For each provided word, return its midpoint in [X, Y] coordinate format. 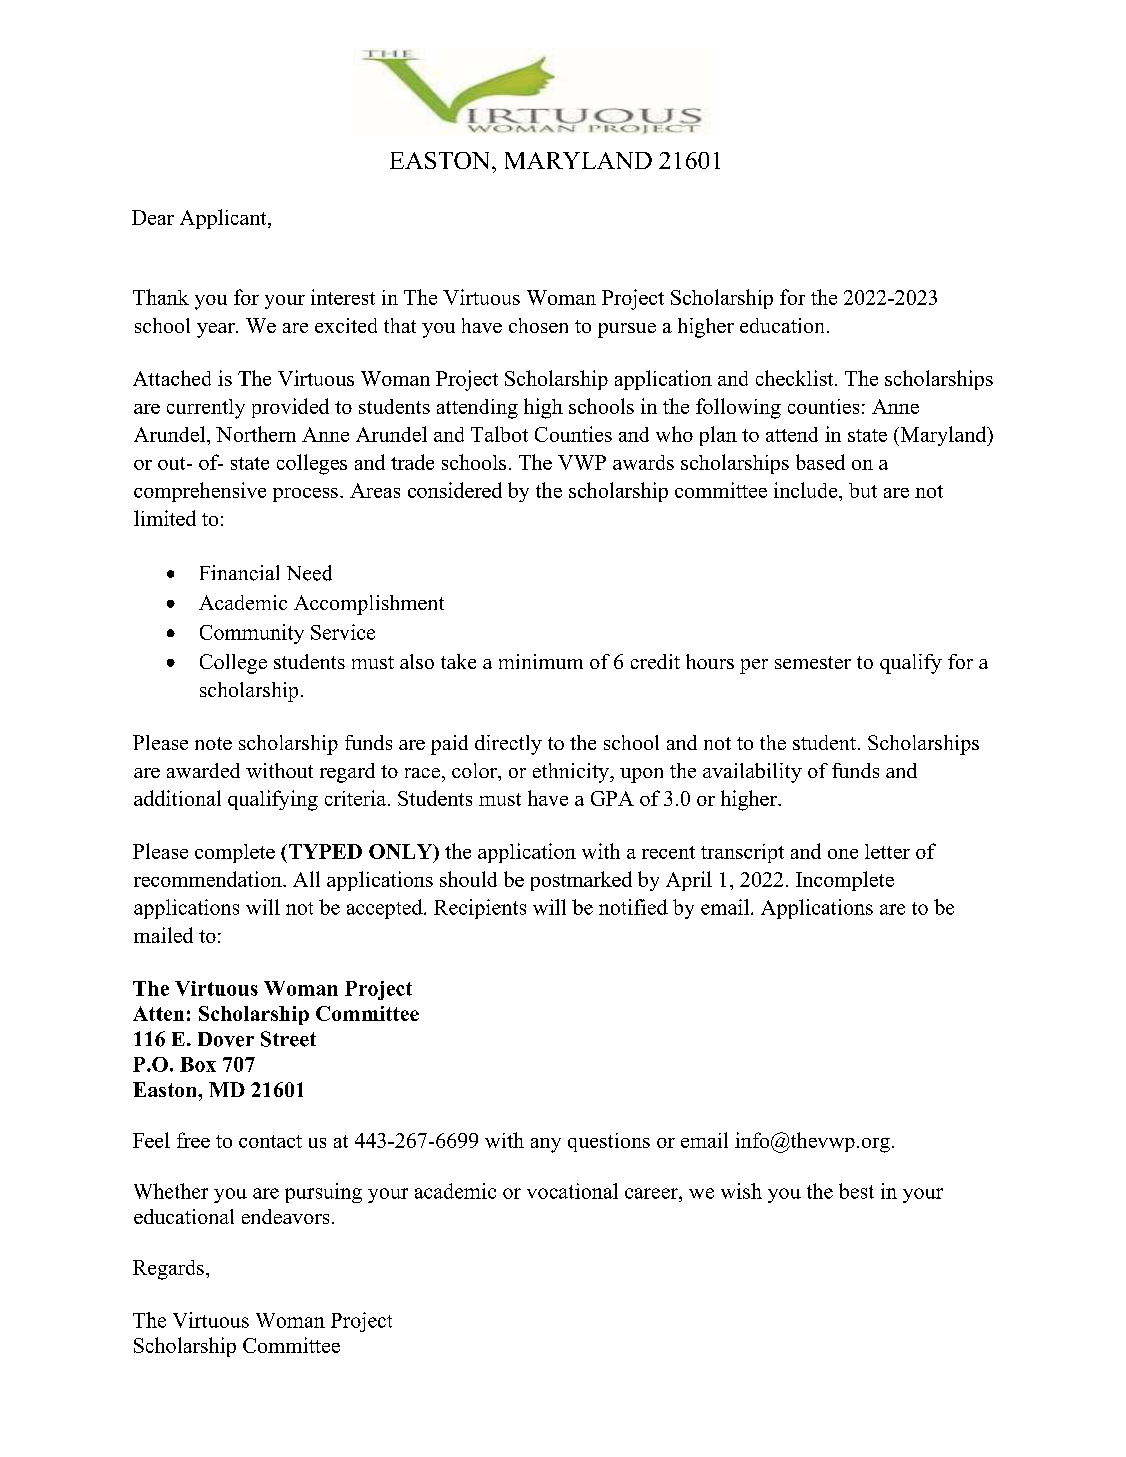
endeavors [285, 1216]
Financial [239, 573]
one [843, 854]
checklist [796, 378]
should [468, 879]
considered [455, 490]
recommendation [209, 879]
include [807, 490]
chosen [538, 325]
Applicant [224, 219]
